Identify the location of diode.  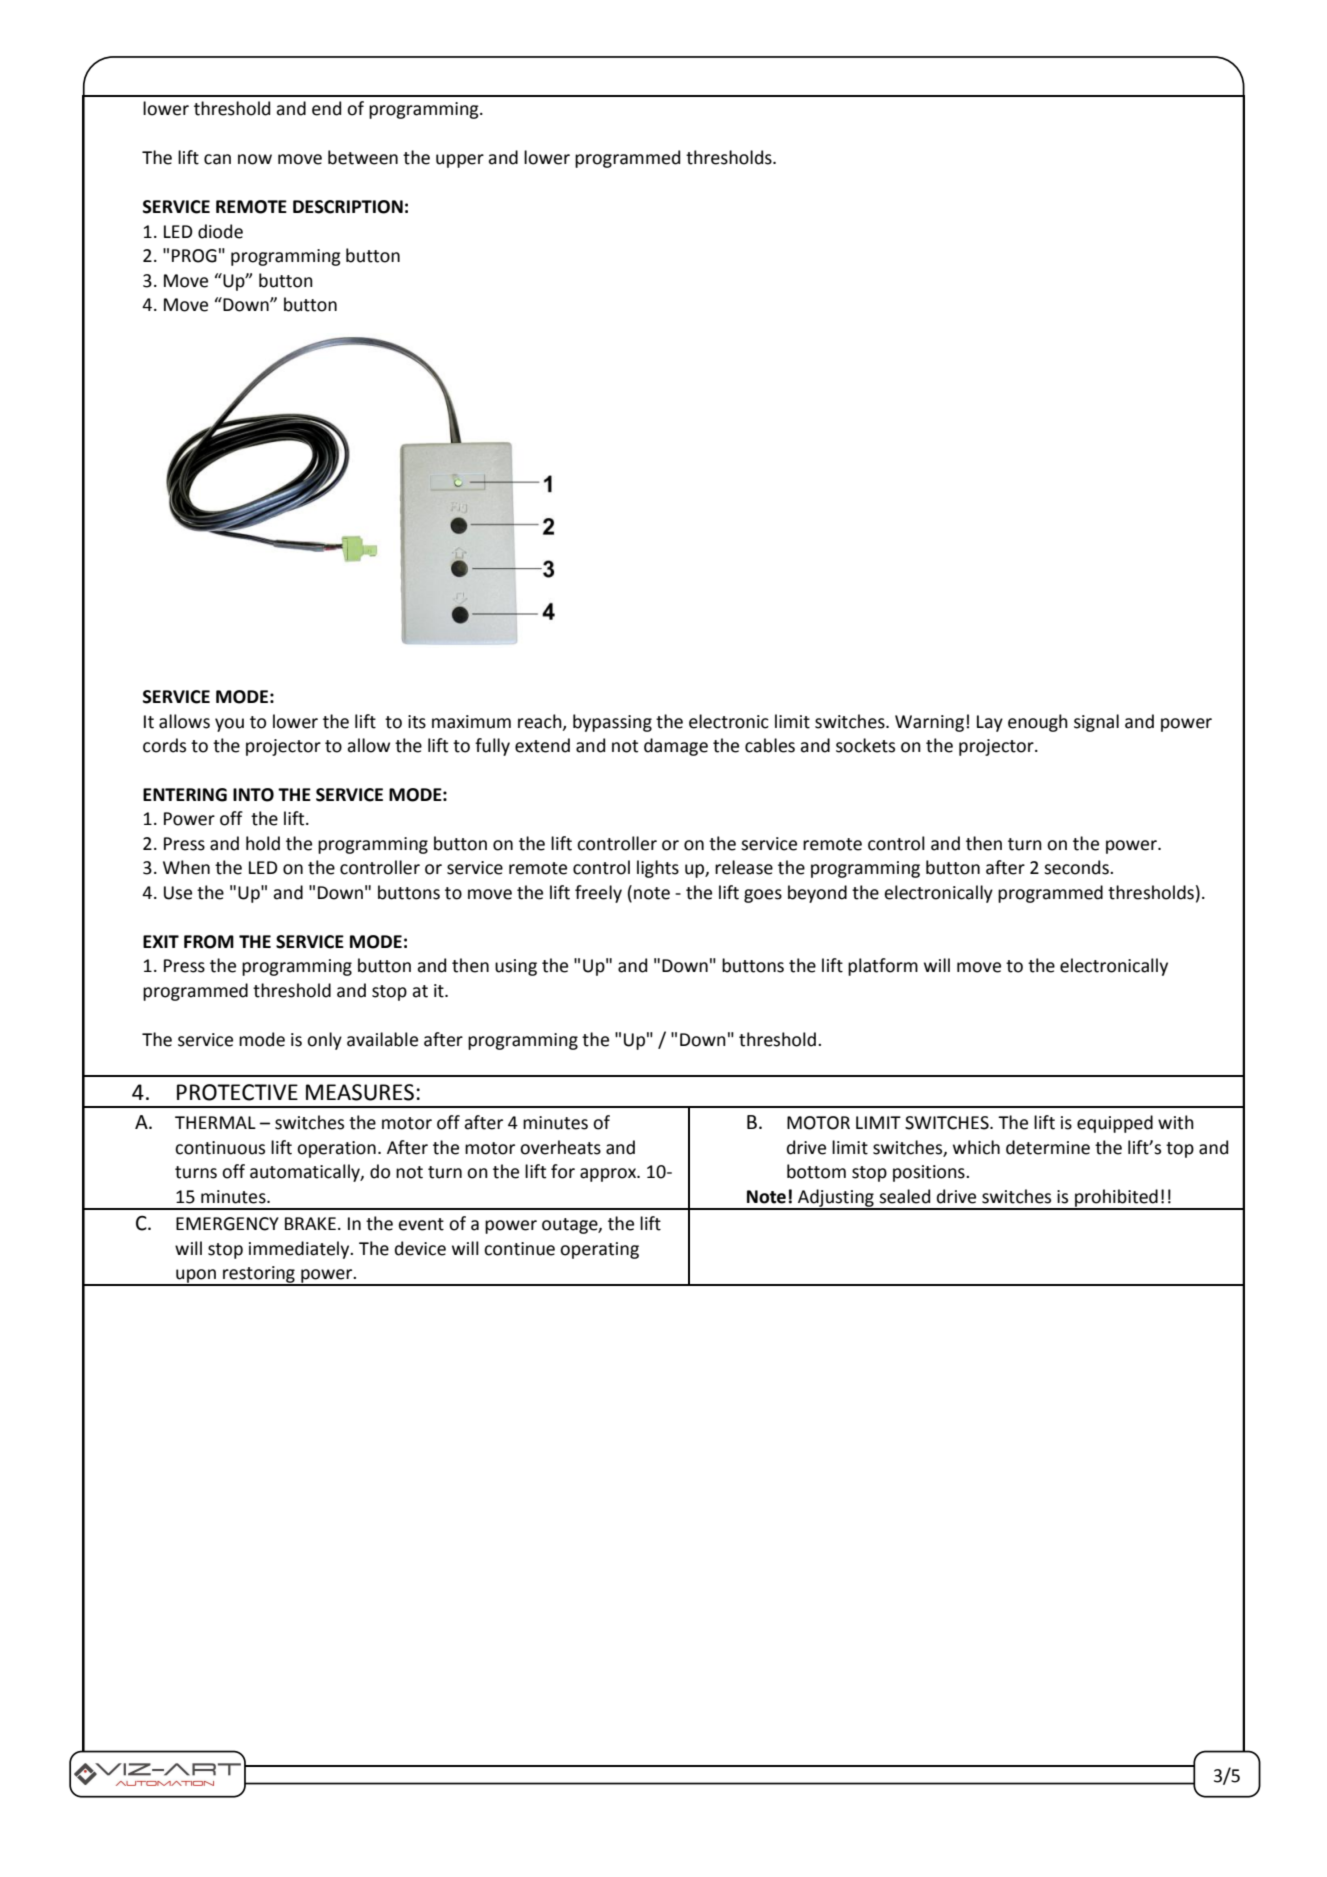
(220, 231).
